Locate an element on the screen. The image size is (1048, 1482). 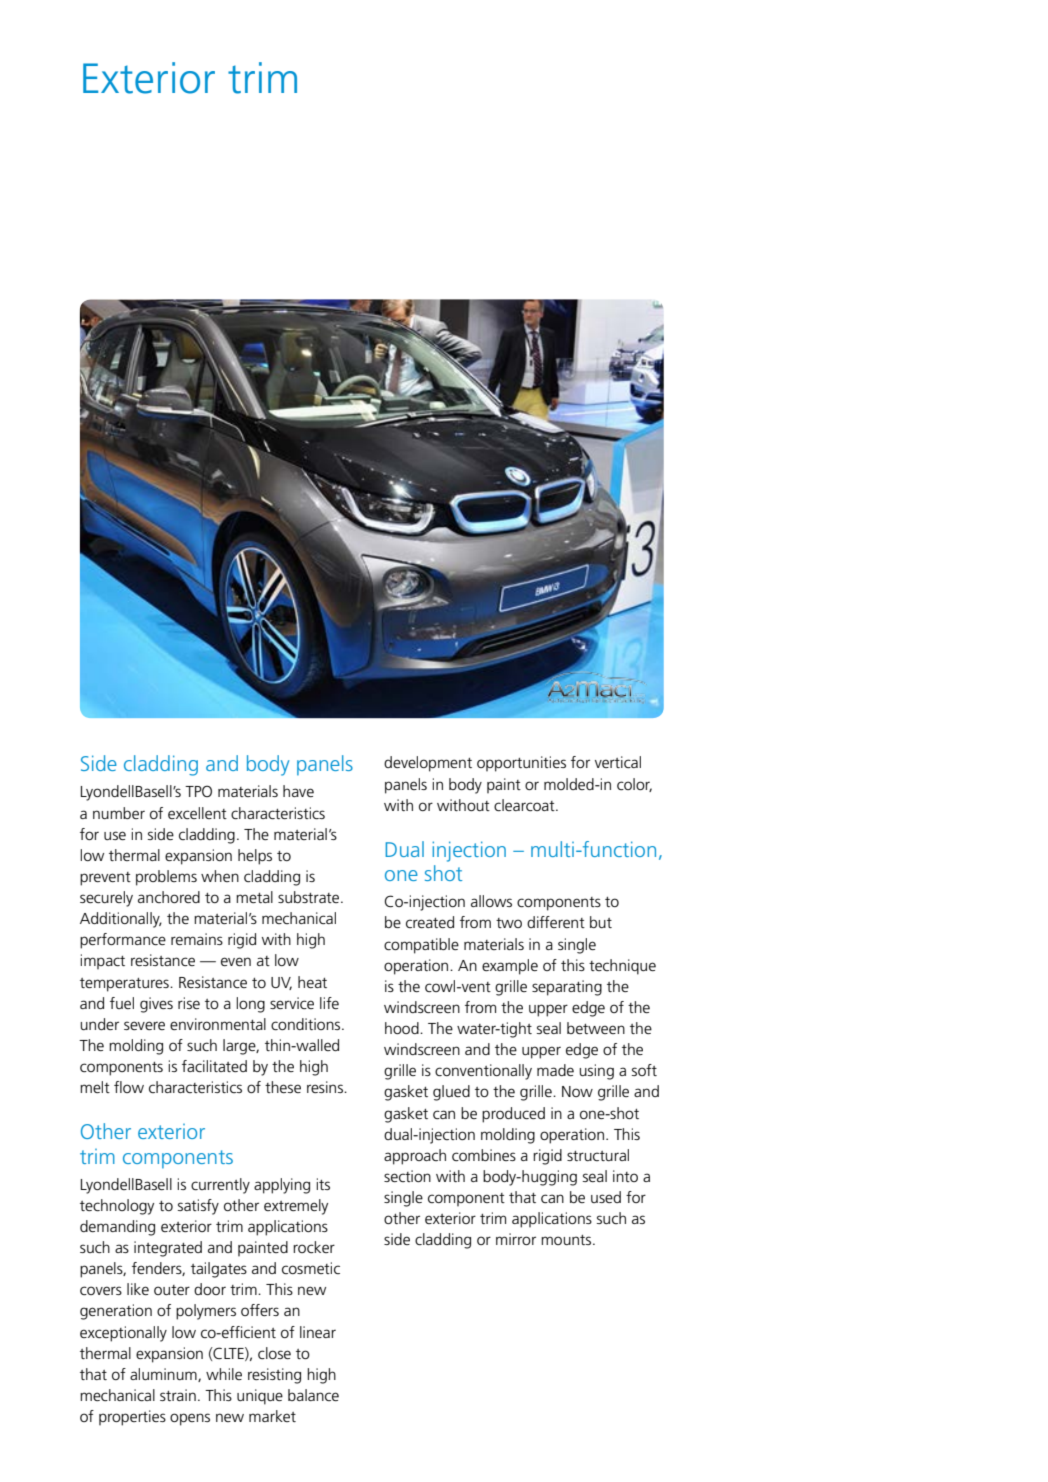
used is located at coordinates (606, 1197).
